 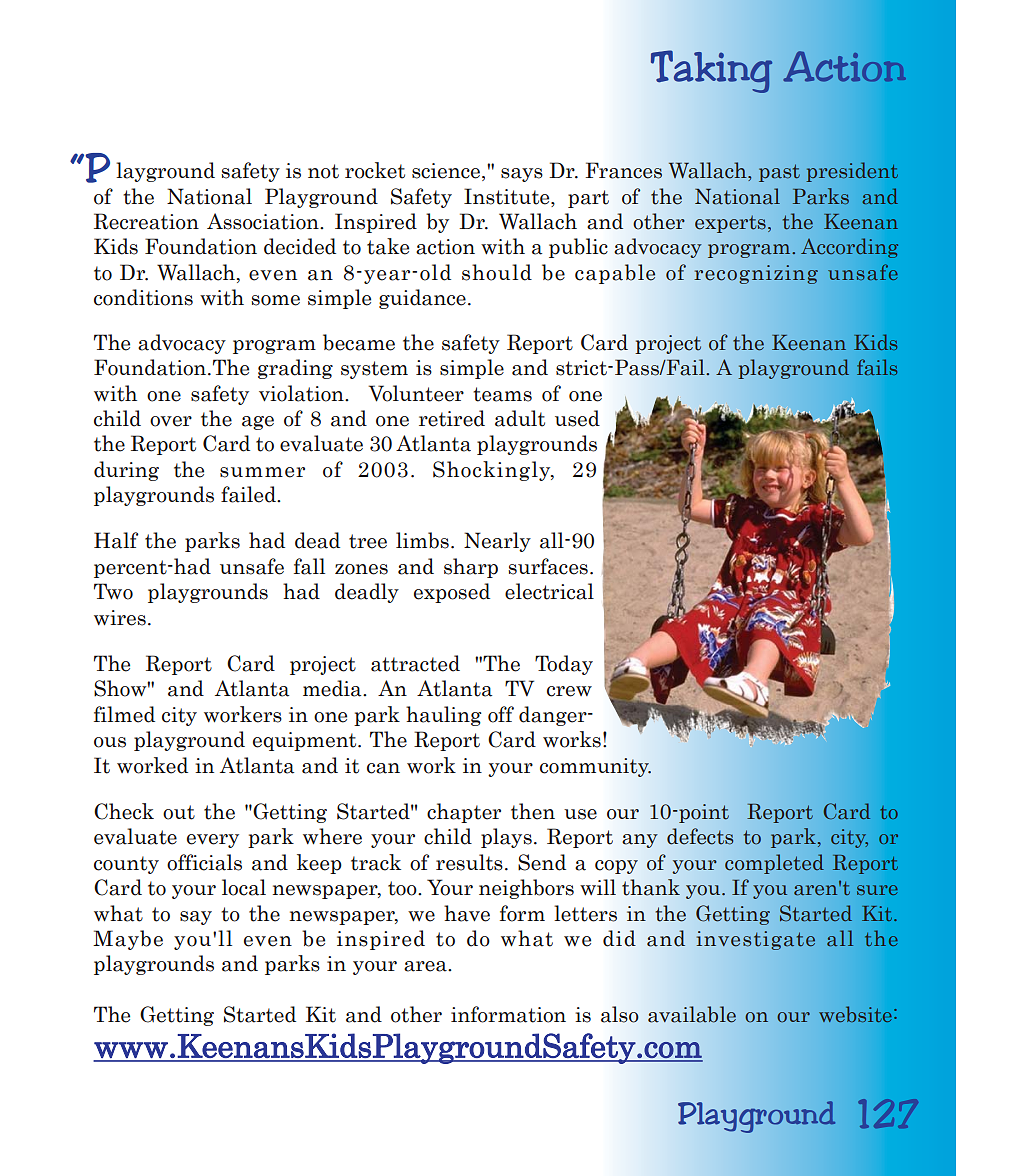 I want to click on not, so click(x=323, y=171).
